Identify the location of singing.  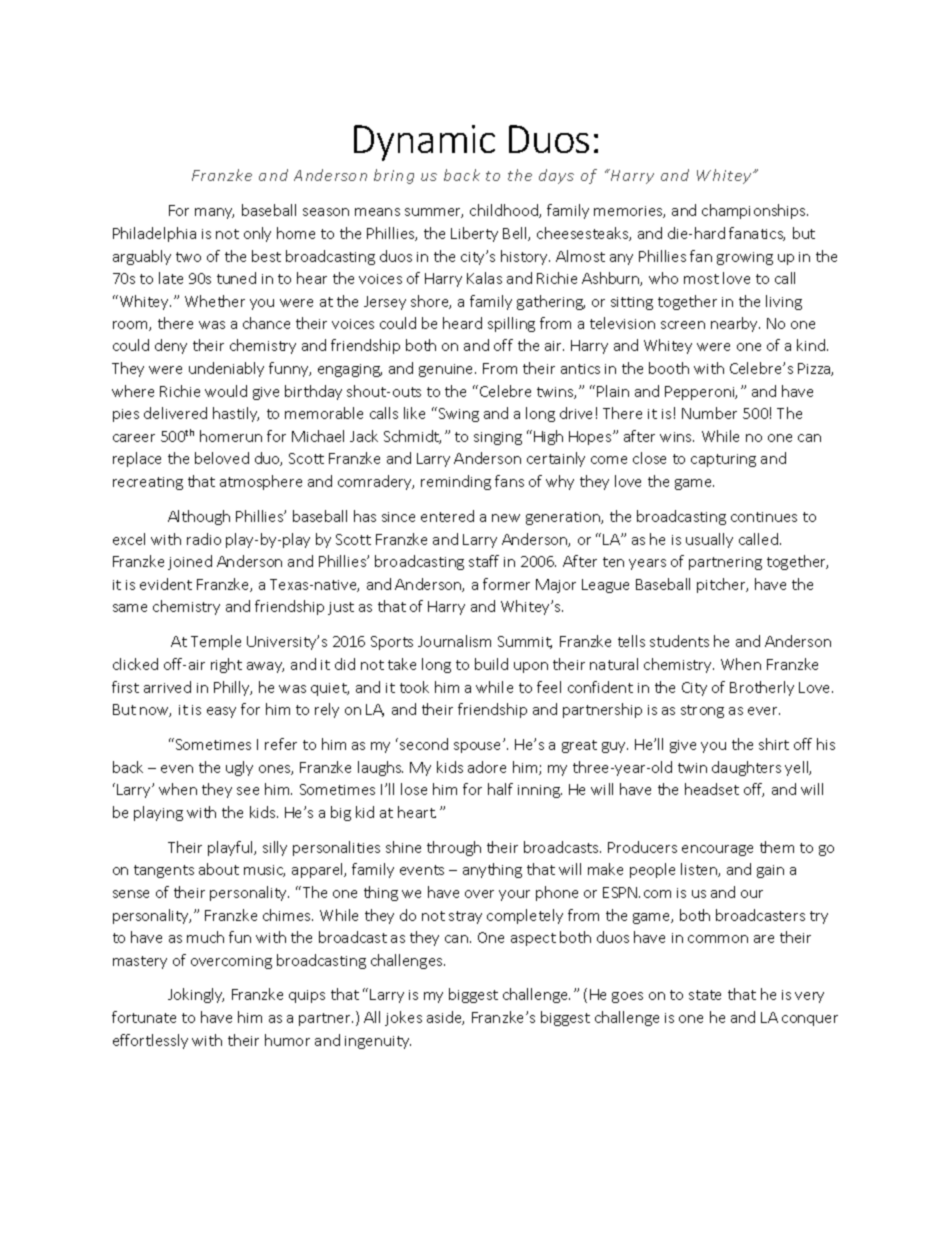
(498, 438).
